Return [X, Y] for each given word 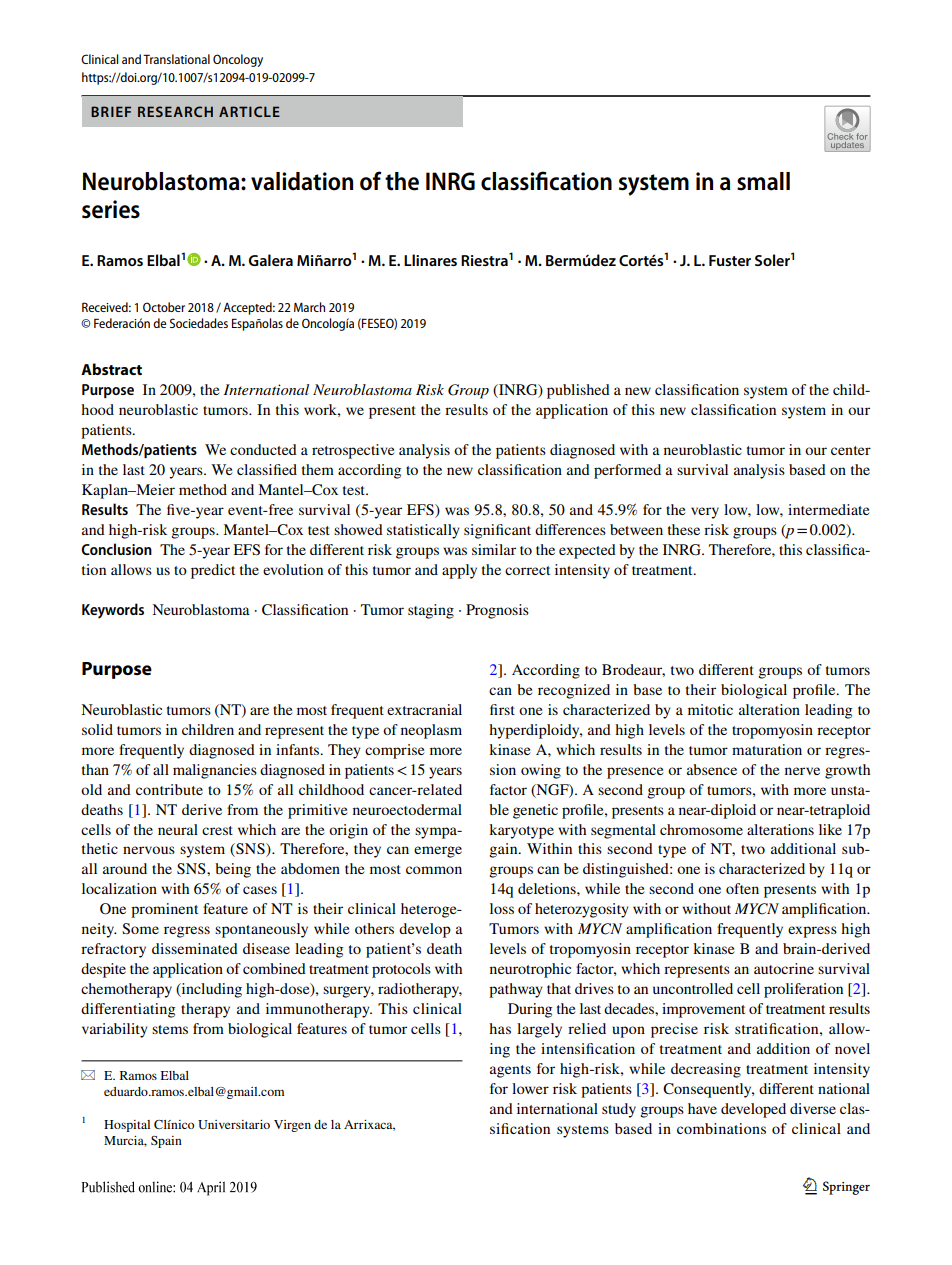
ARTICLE [249, 111]
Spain [166, 1142]
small [763, 181]
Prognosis [497, 611]
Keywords [113, 611]
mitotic [710, 709]
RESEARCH [175, 111]
